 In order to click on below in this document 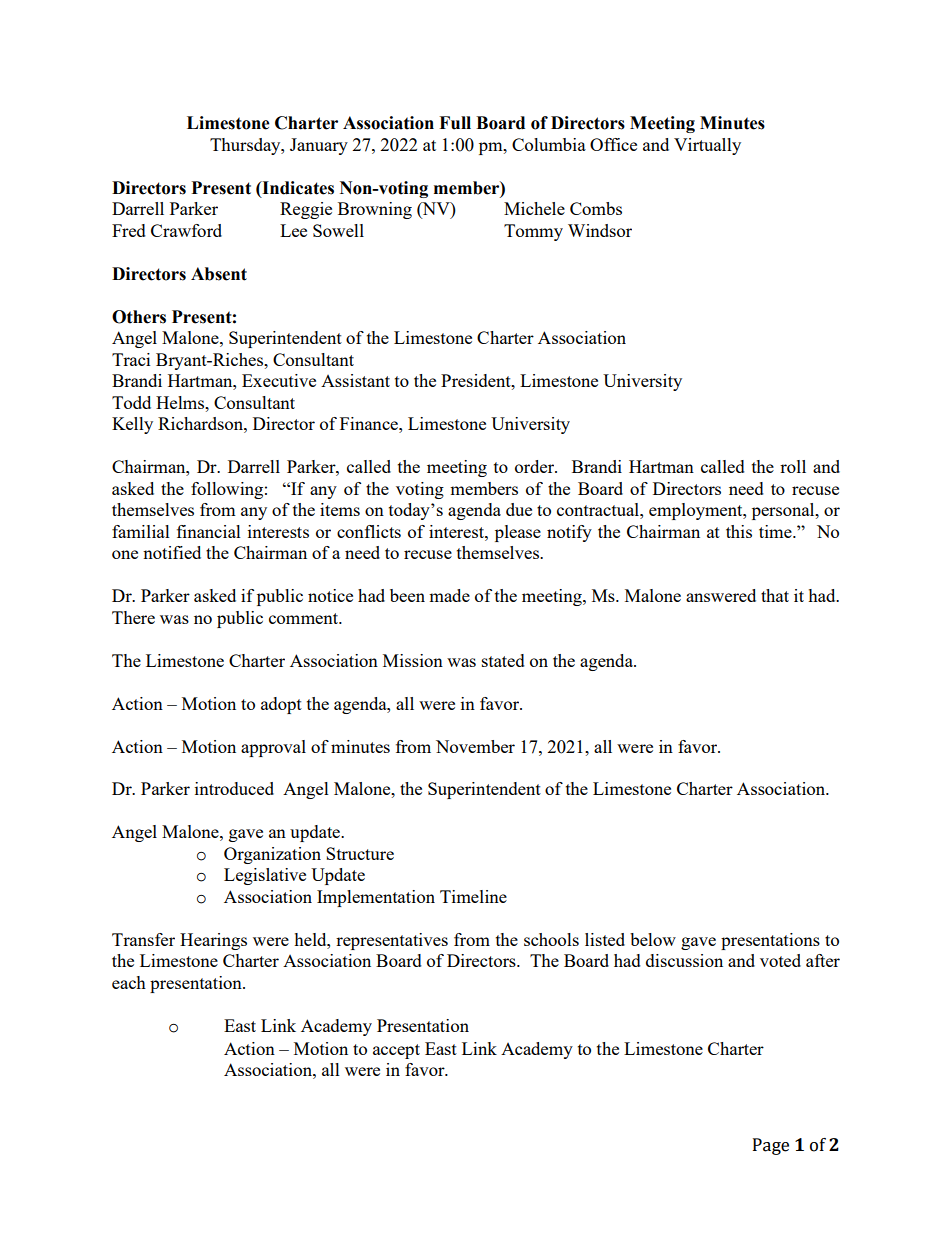, I will do `click(653, 939)`.
